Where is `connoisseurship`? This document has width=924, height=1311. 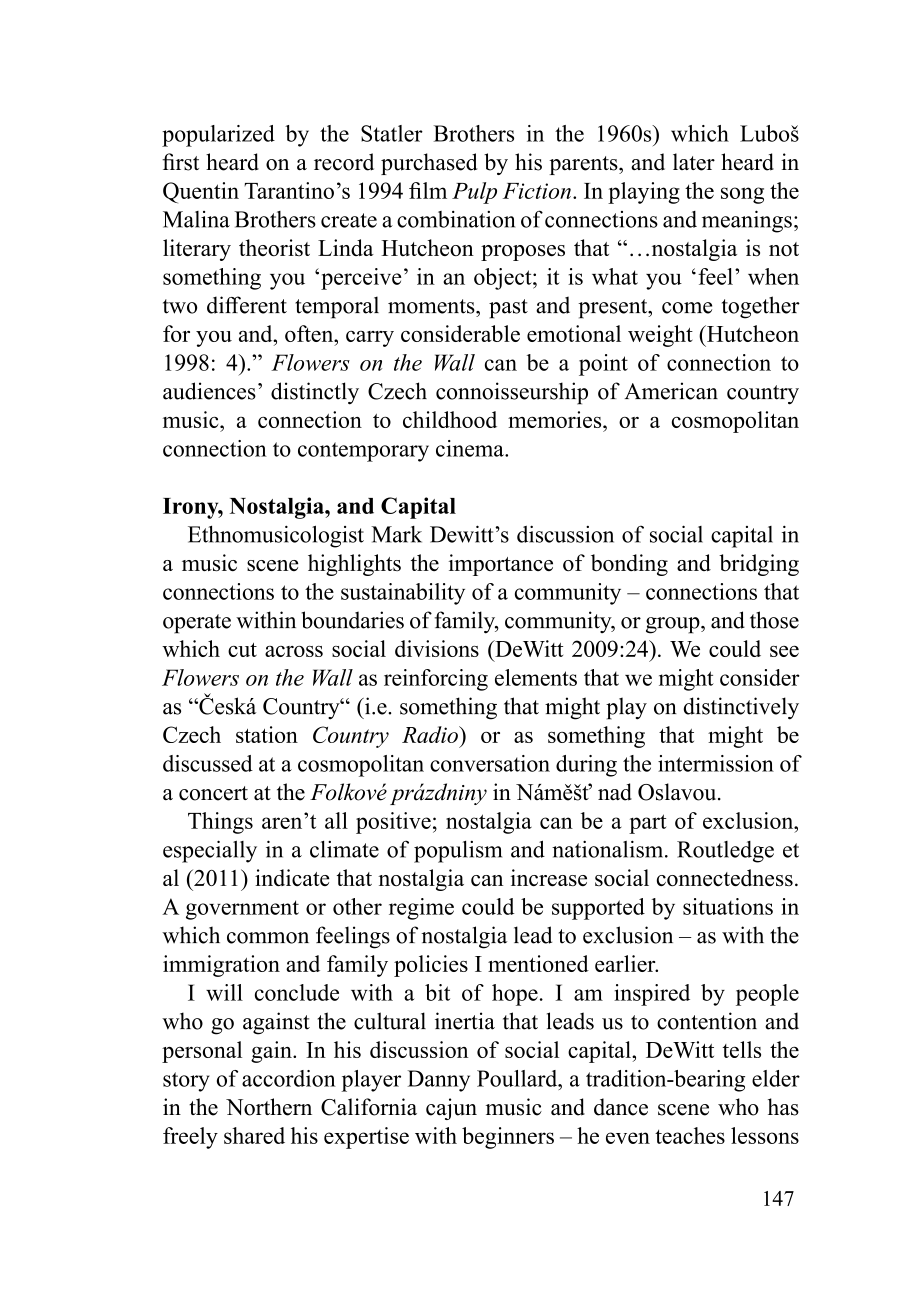
connoisseurship is located at coordinates (512, 393).
